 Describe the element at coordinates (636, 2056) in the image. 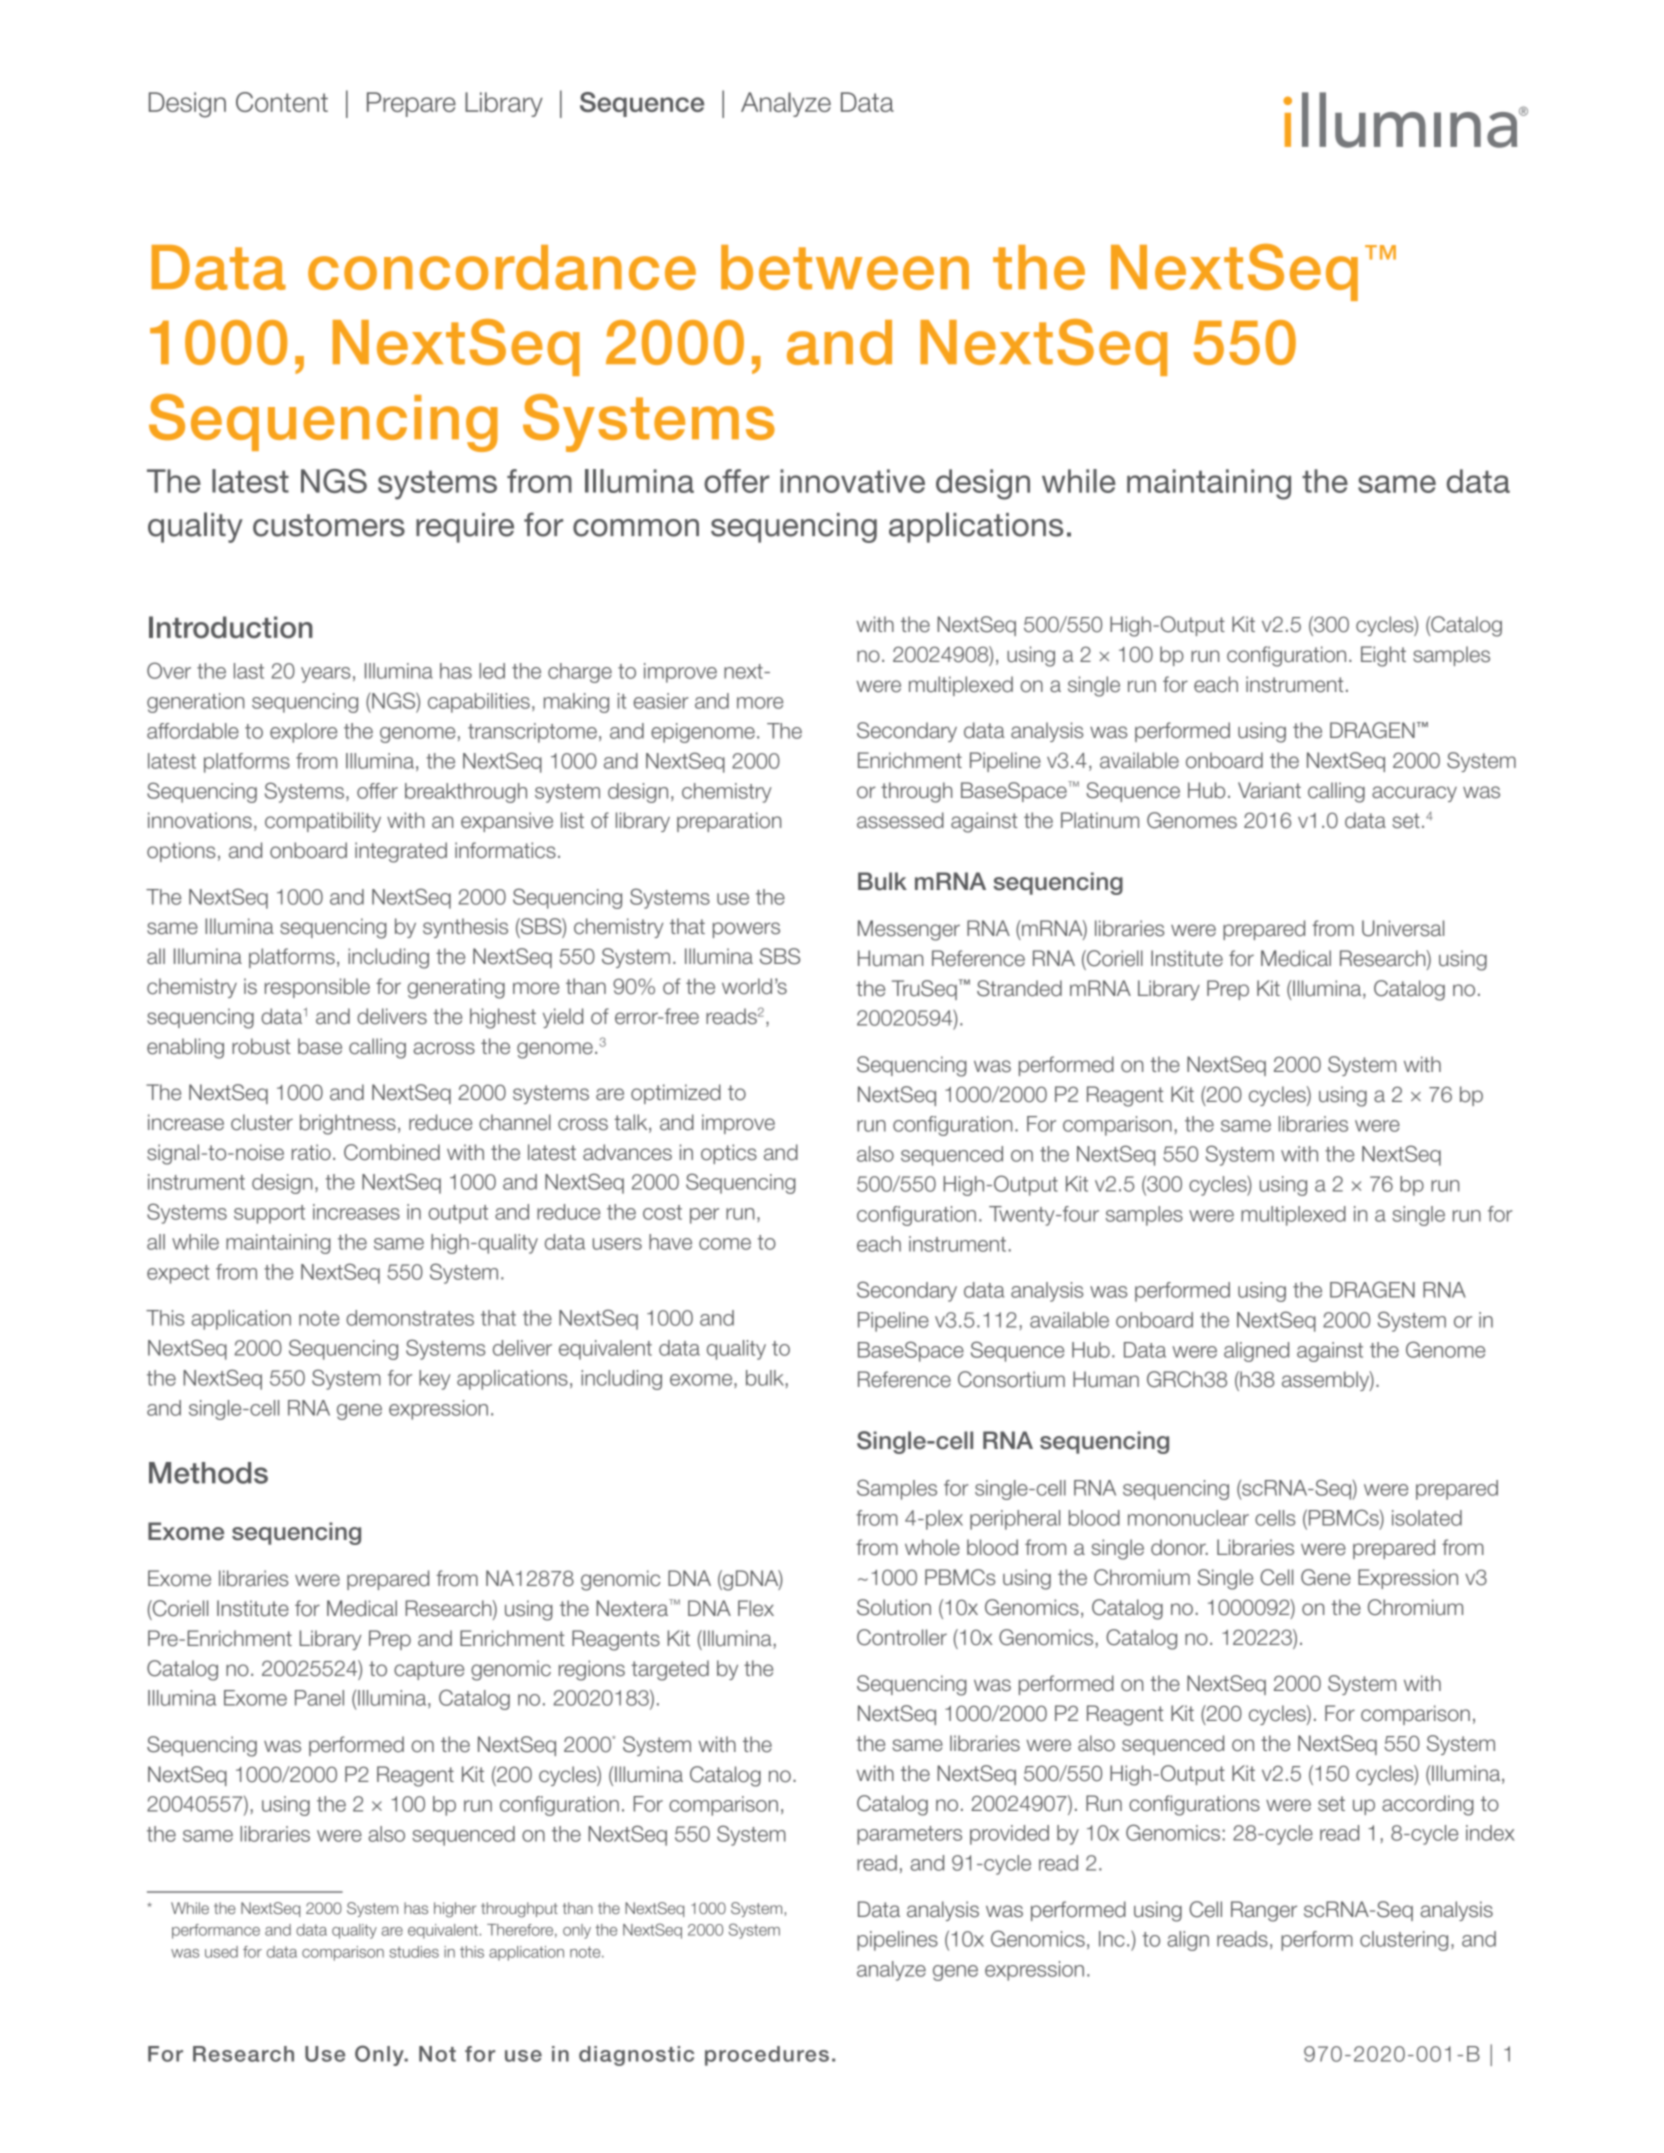

I see `diagnostic` at that location.
